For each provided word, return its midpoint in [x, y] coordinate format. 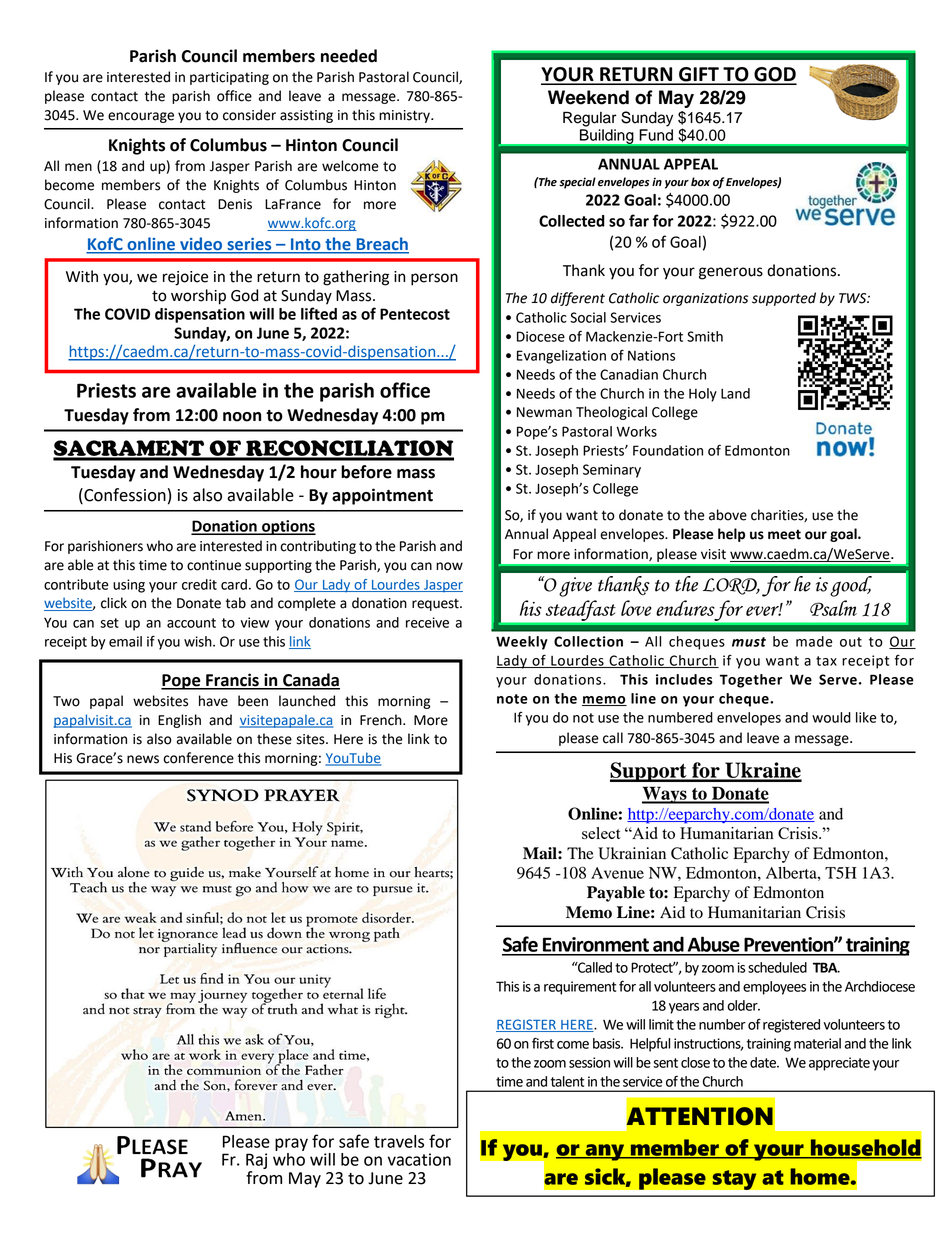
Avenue [617, 873]
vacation [419, 1159]
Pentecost [415, 314]
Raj [256, 1162]
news [143, 759]
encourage [141, 117]
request [436, 605]
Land [735, 393]
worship [198, 297]
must [749, 642]
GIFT [699, 75]
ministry [405, 116]
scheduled [777, 967]
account [191, 623]
